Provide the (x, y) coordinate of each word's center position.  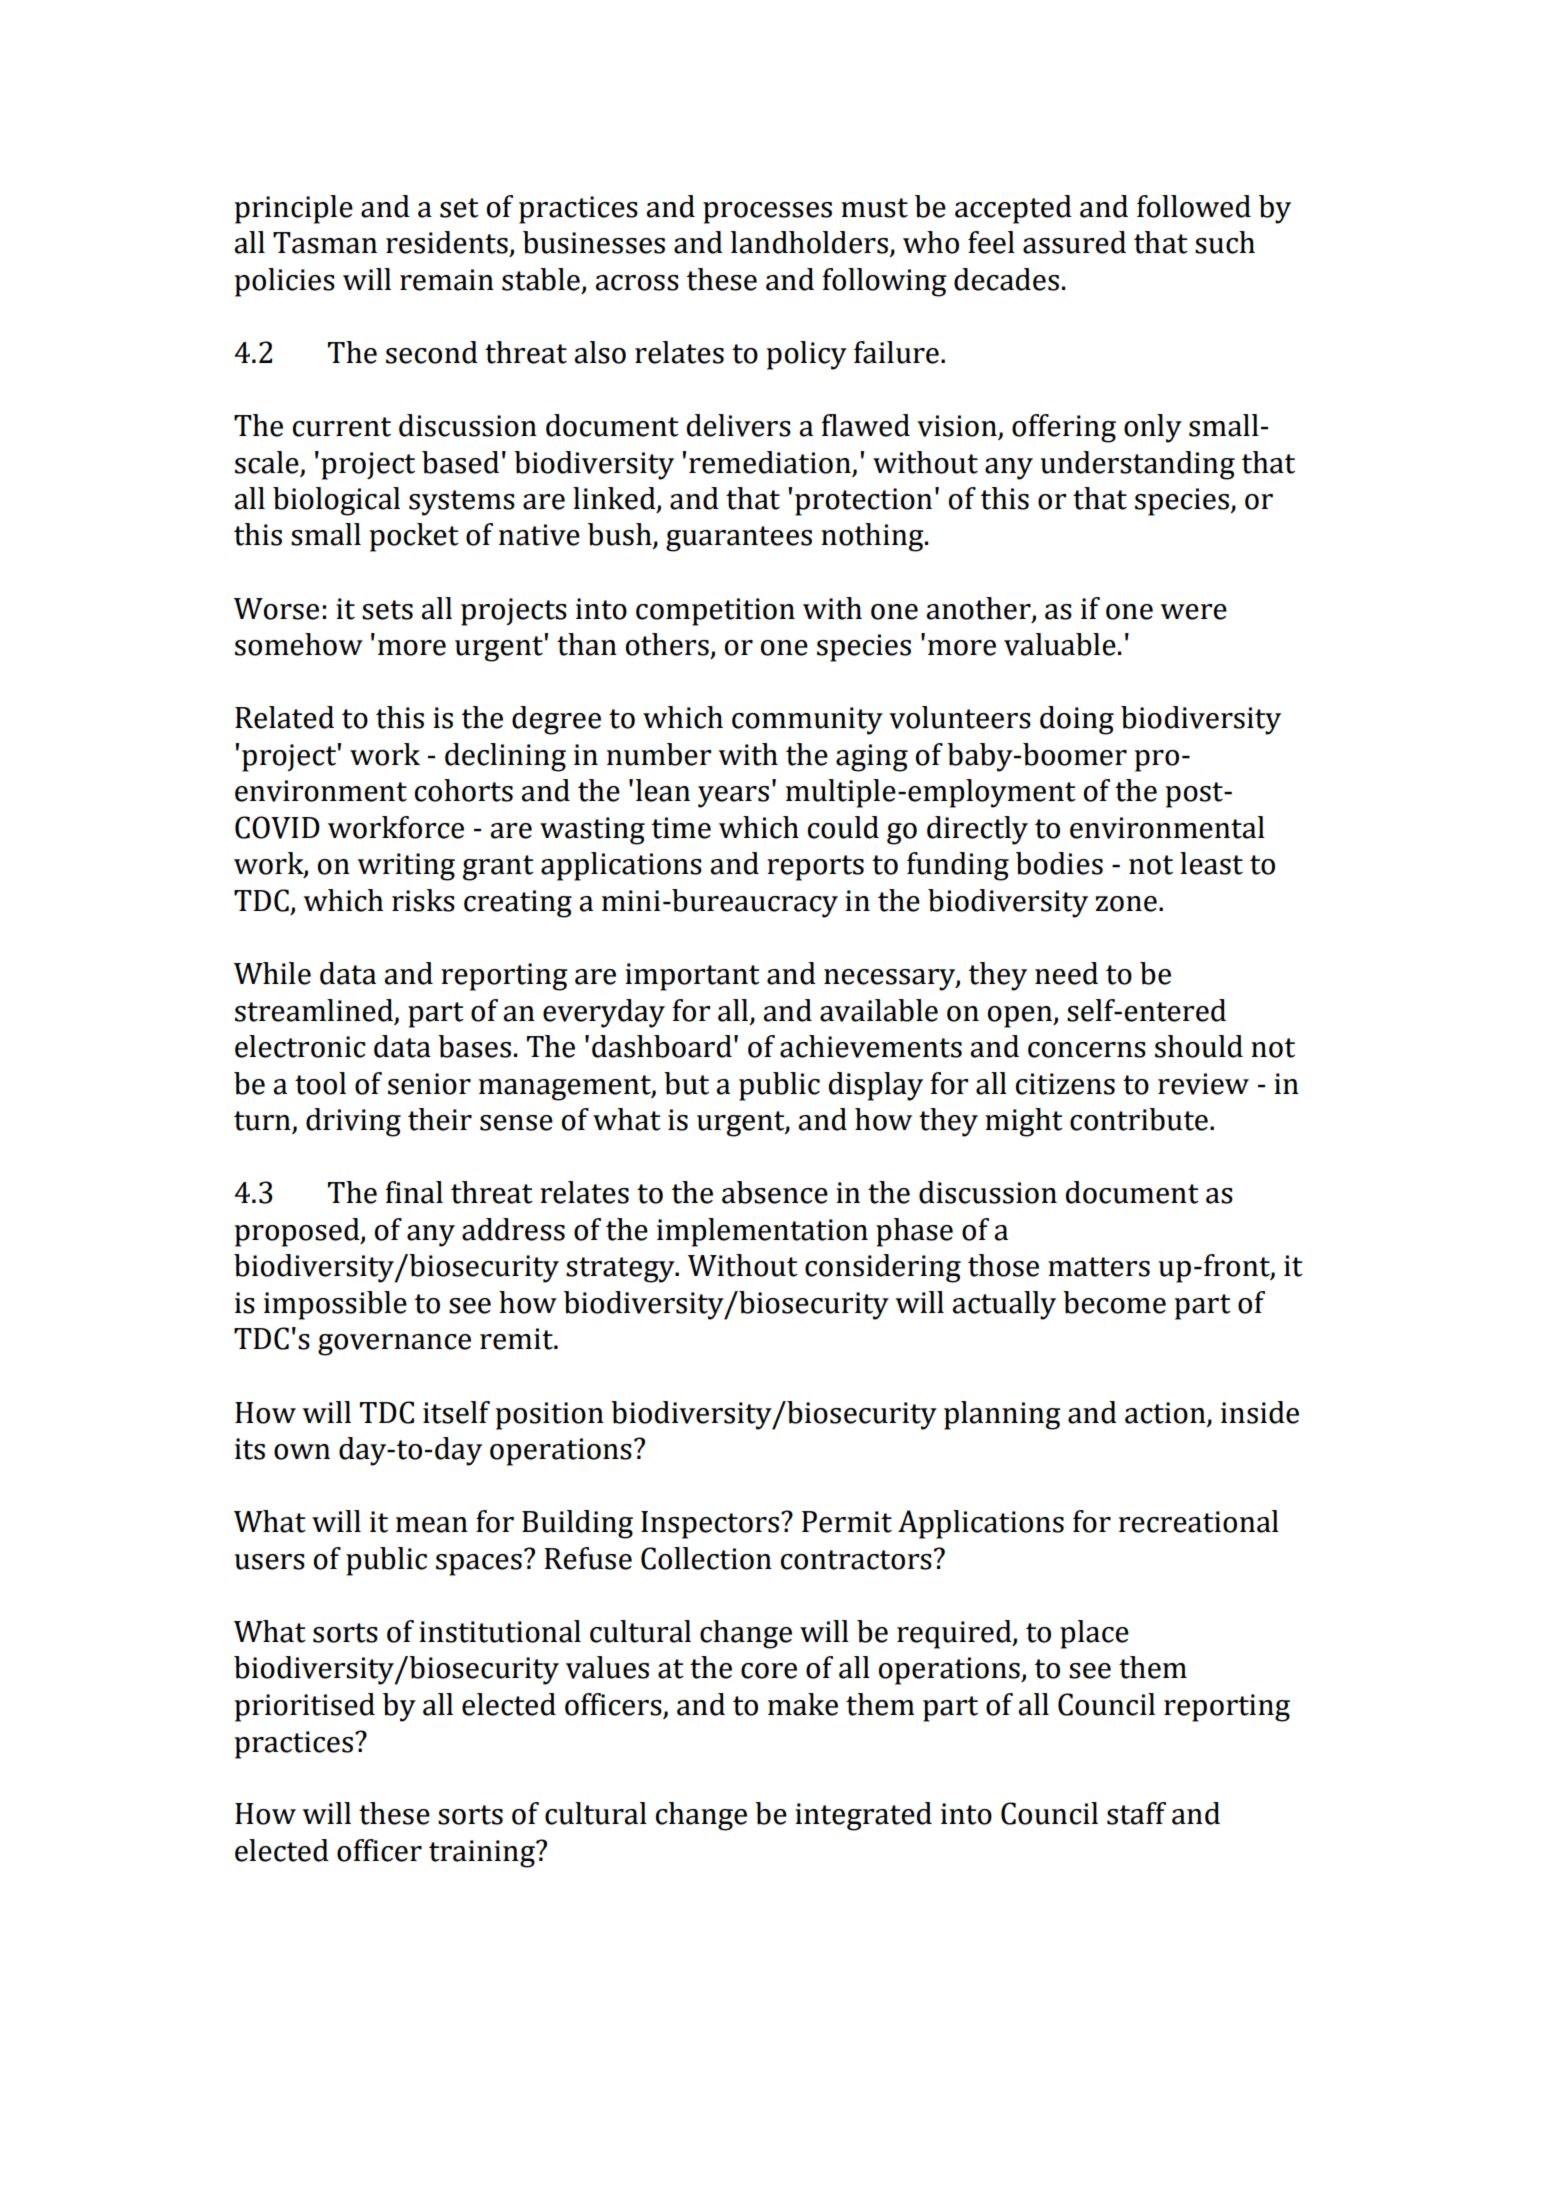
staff (1136, 1813)
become (1114, 1302)
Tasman (325, 243)
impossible (335, 1305)
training (483, 1854)
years (733, 797)
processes (767, 213)
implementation (762, 1232)
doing (1077, 720)
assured (1074, 242)
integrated (863, 1816)
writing (406, 867)
